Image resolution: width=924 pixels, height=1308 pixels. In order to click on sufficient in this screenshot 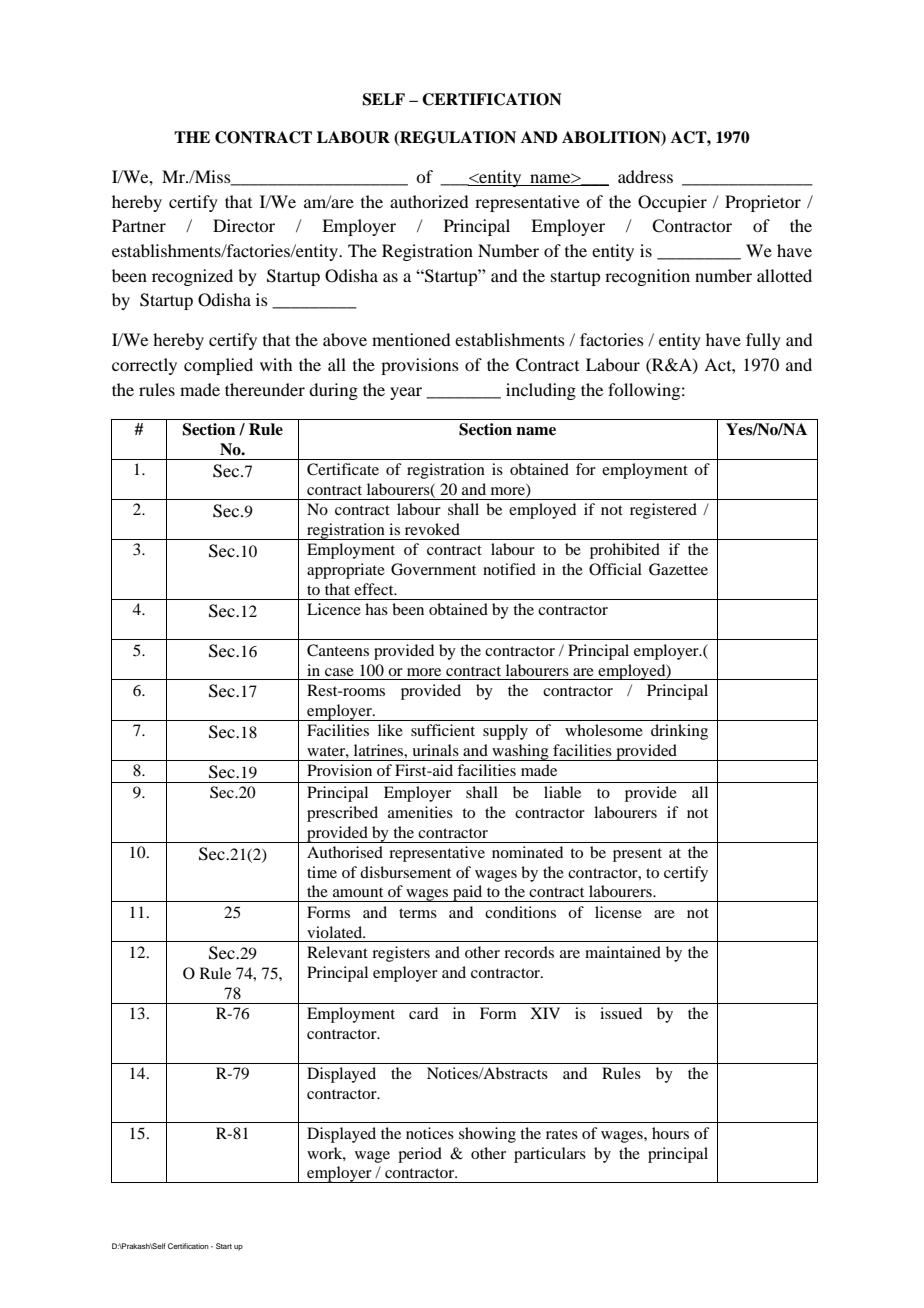, I will do `click(443, 730)`.
